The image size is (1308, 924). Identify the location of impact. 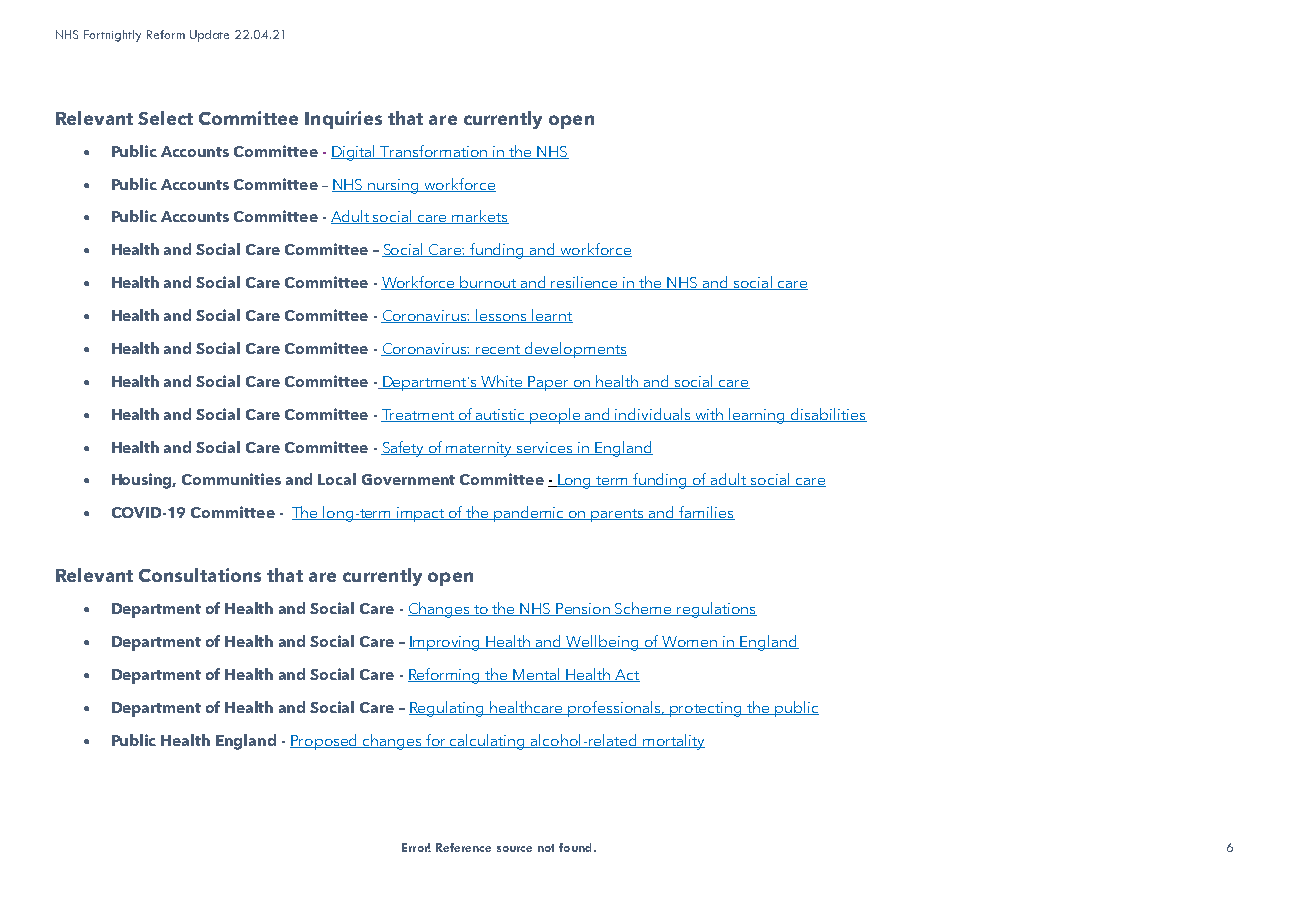
(421, 514).
